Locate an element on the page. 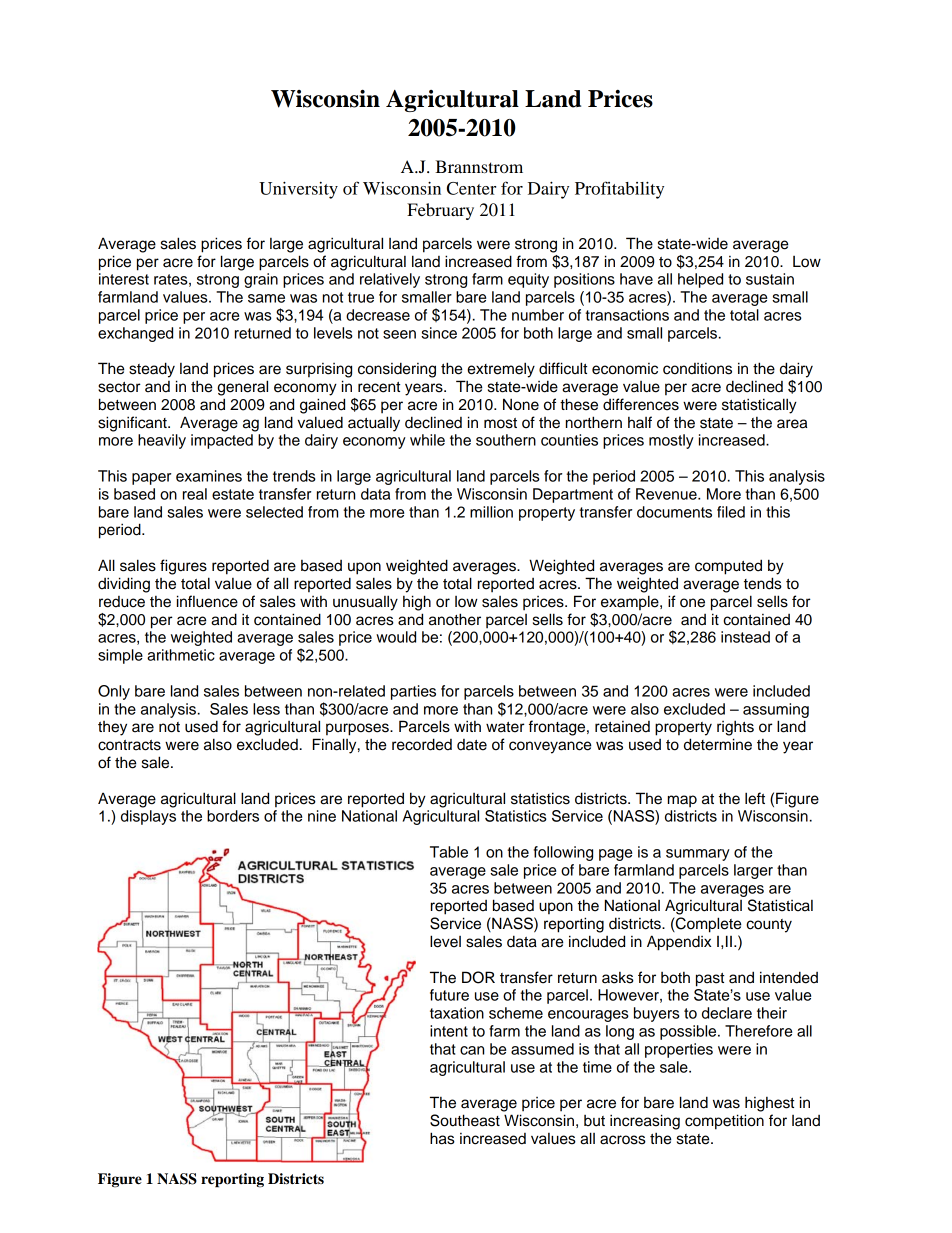  helped is located at coordinates (700, 280).
